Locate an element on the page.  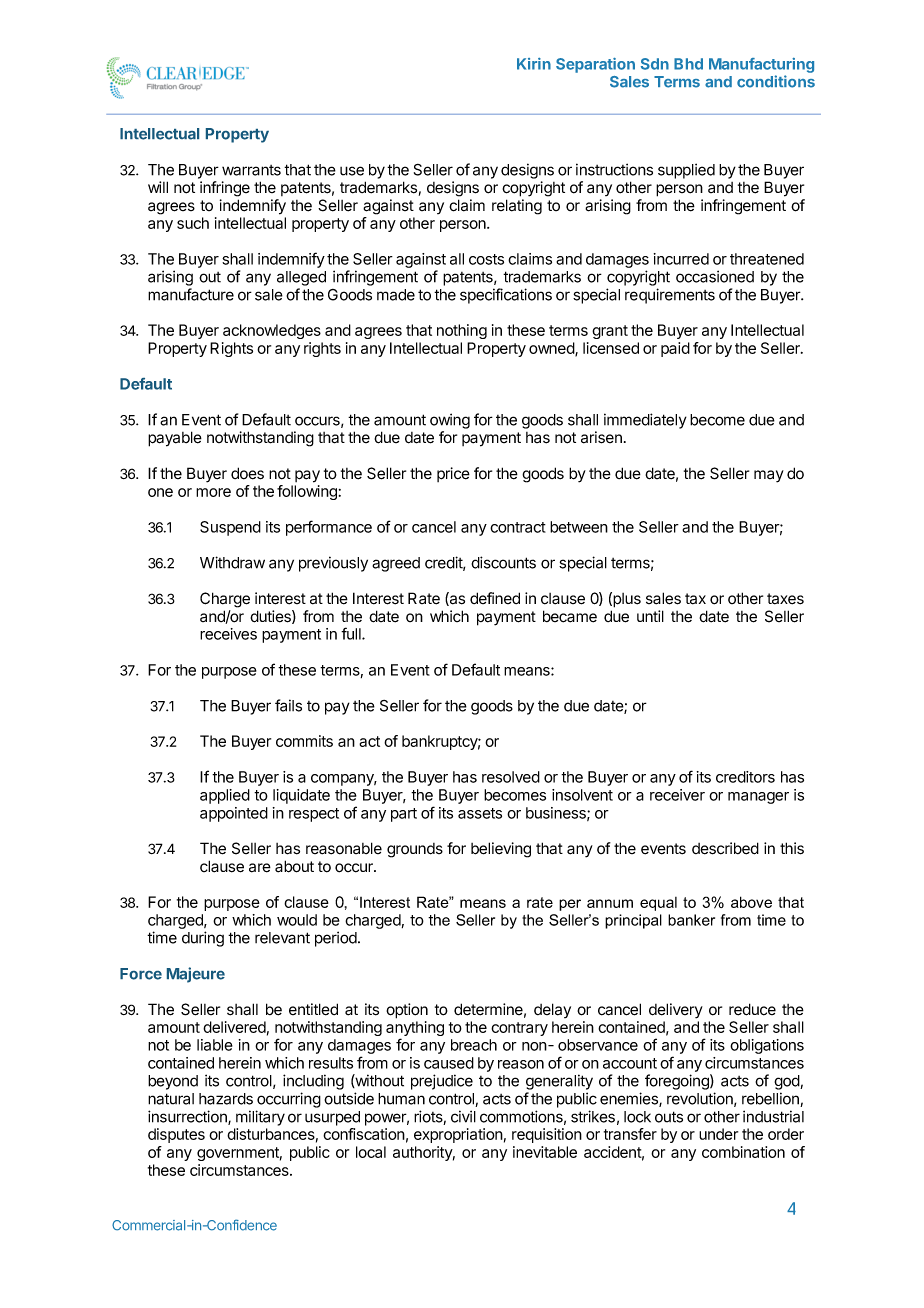
immediately is located at coordinates (645, 421).
